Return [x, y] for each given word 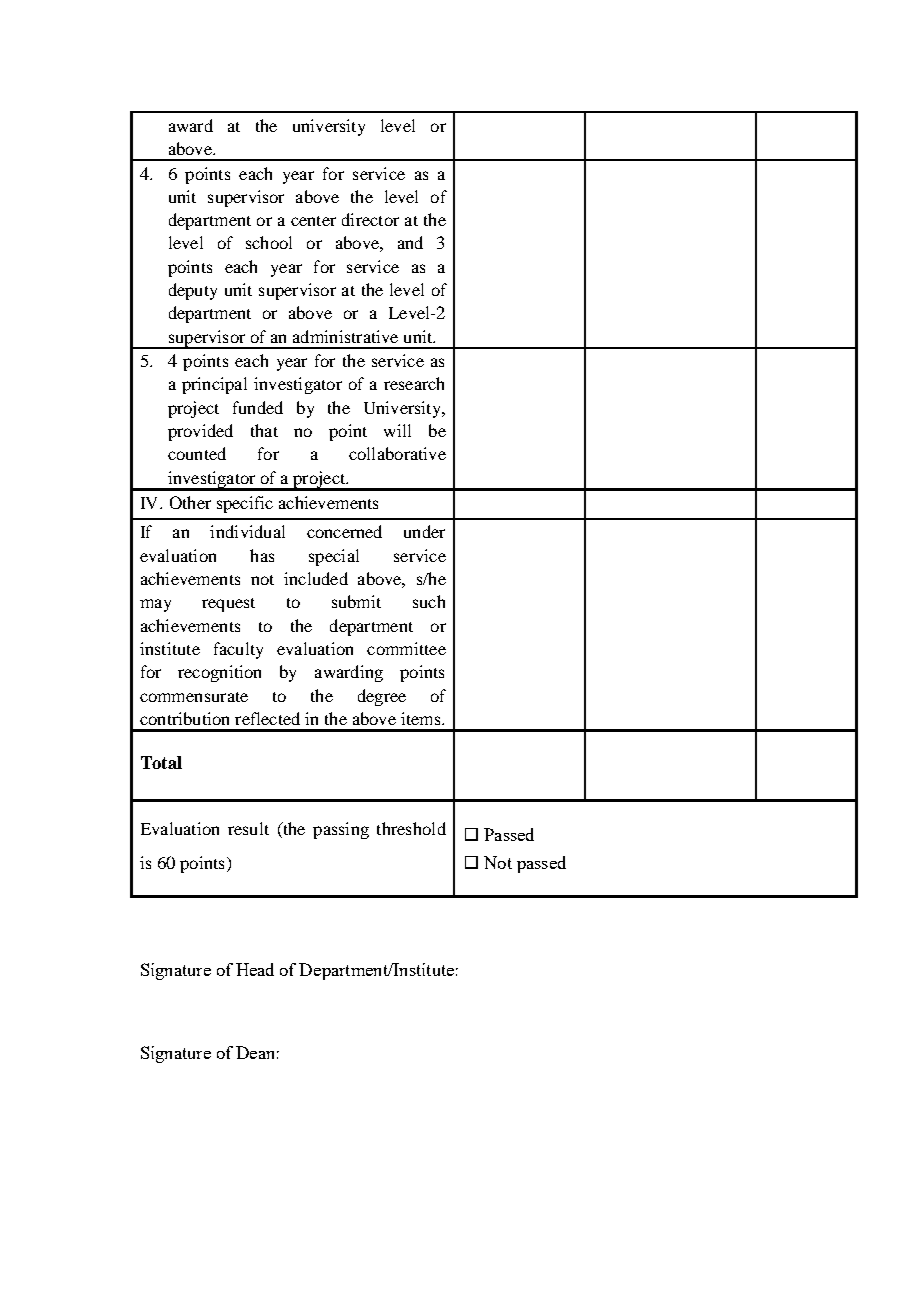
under [424, 531]
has [262, 555]
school [269, 242]
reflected [267, 718]
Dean [255, 1052]
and [410, 242]
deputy [193, 291]
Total [161, 762]
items [422, 718]
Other [190, 502]
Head [255, 969]
